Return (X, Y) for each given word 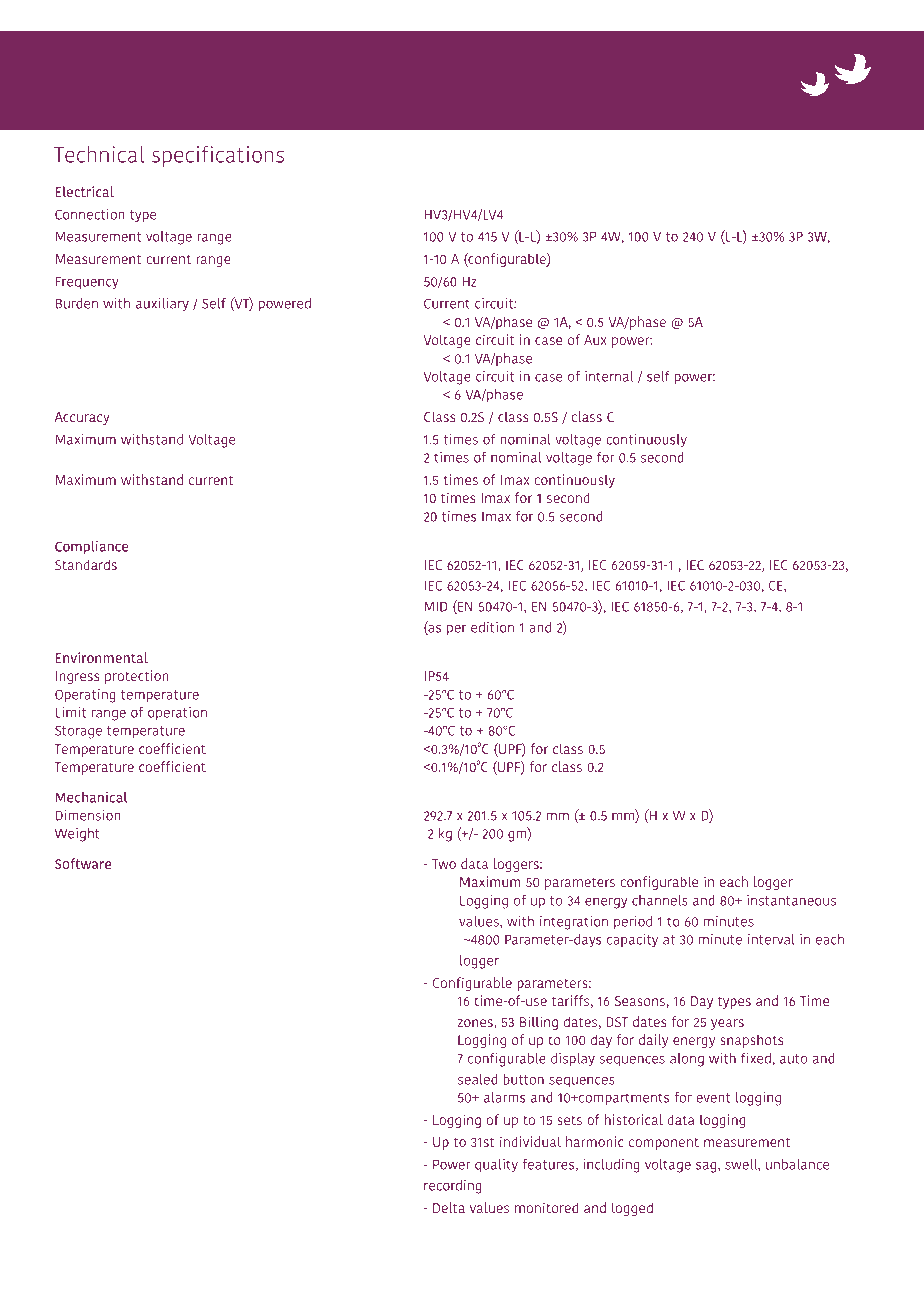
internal (609, 376)
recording (453, 1187)
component (664, 1143)
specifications (218, 156)
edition (492, 627)
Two (444, 864)
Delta (449, 1207)
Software (83, 863)
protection (137, 677)
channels (660, 900)
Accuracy (82, 418)
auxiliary (162, 305)
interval (771, 939)
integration (574, 923)
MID (436, 606)
